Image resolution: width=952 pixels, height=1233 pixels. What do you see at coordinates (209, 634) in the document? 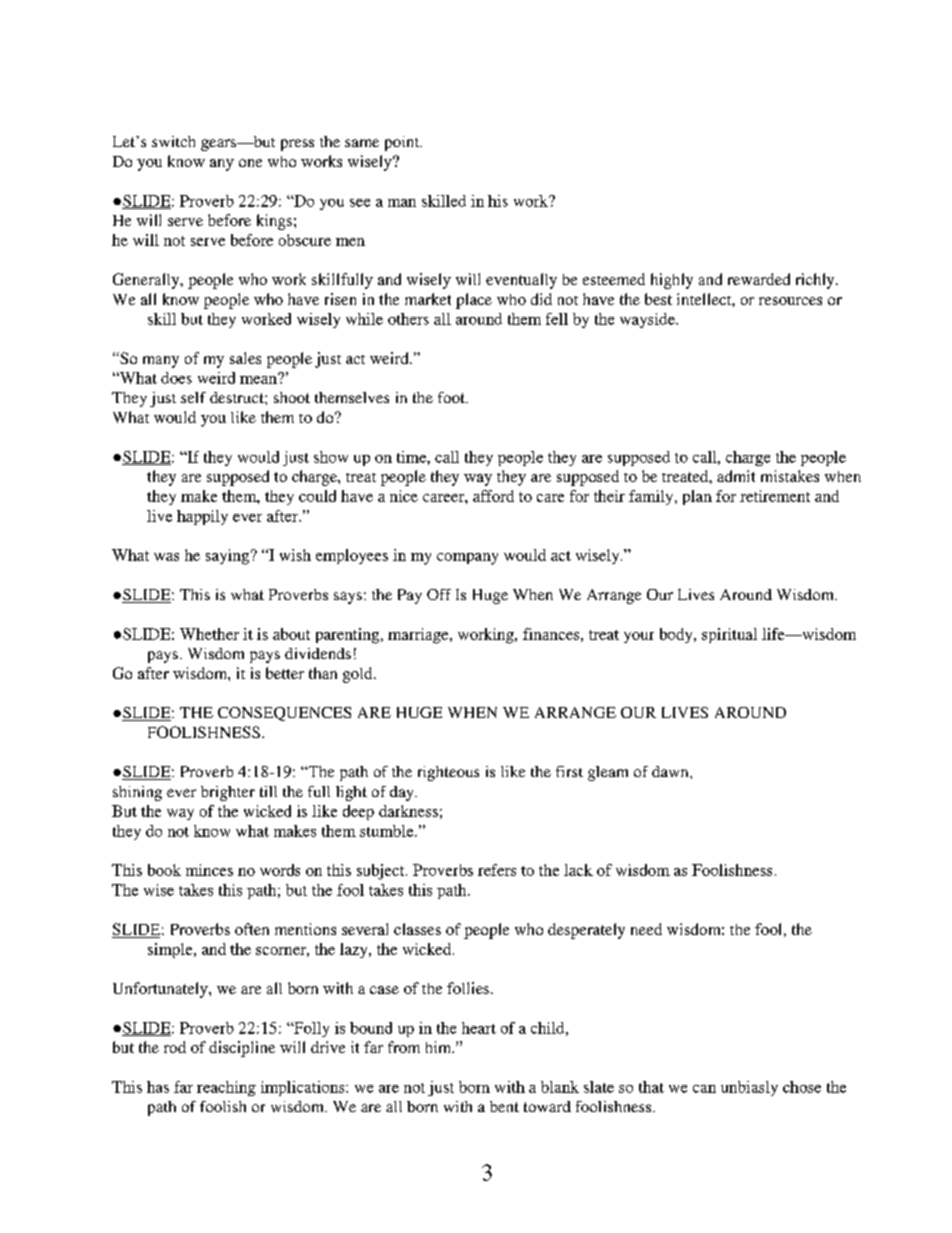
I see `Whether` at bounding box center [209, 634].
